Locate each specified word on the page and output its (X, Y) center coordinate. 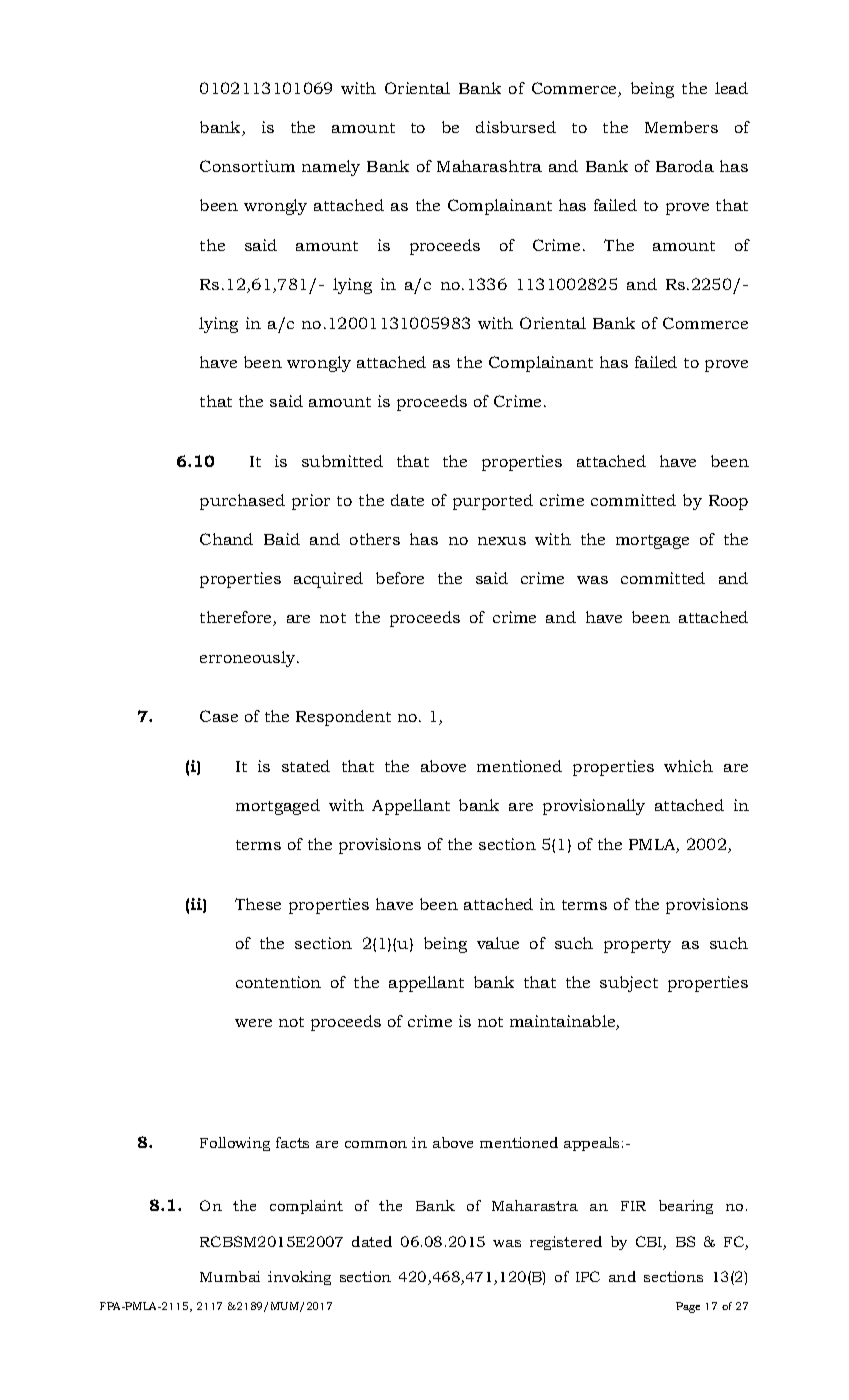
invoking (299, 1278)
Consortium (247, 166)
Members (681, 127)
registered (566, 1243)
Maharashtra (489, 166)
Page (688, 1307)
